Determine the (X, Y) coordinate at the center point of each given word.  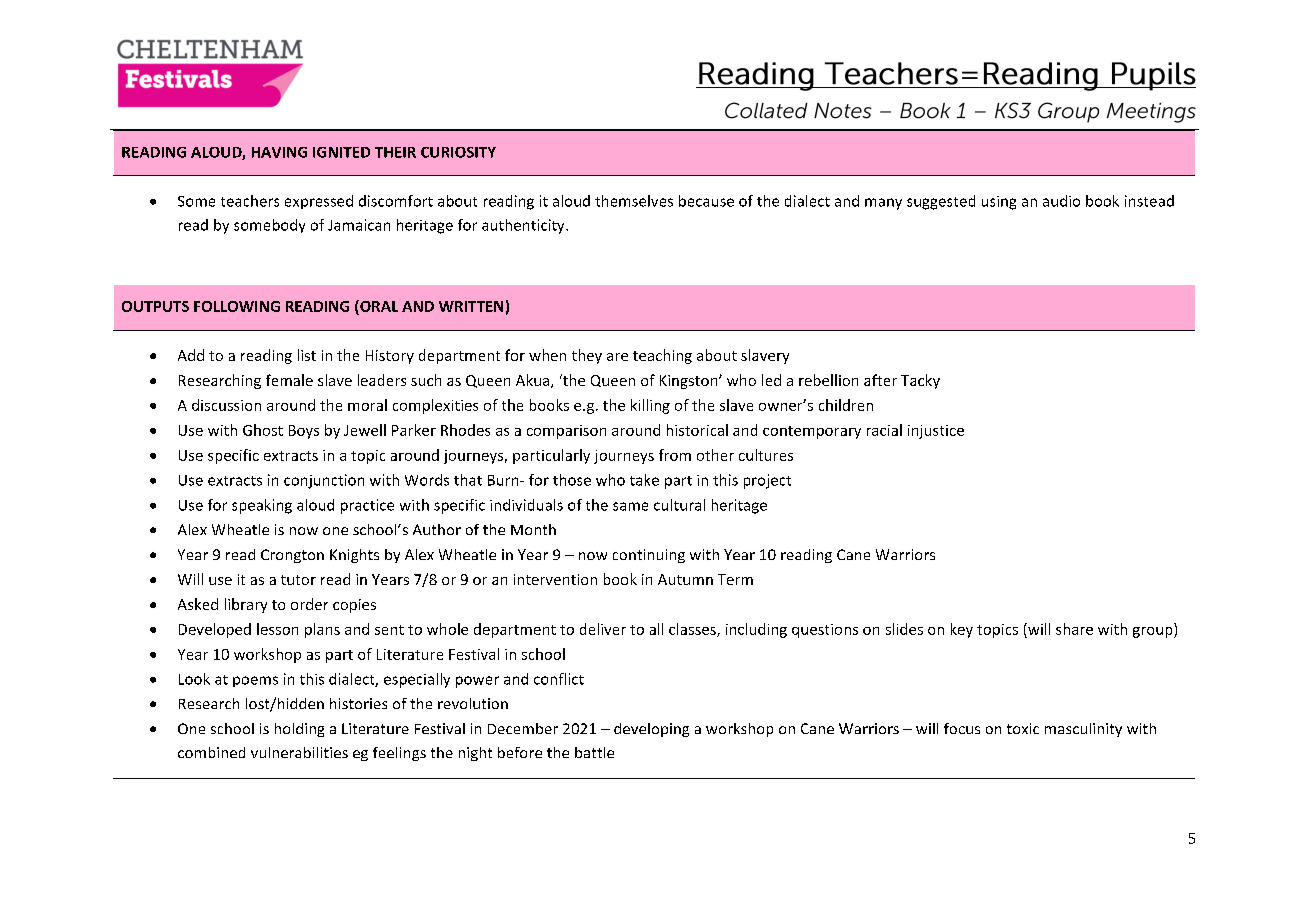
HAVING (279, 152)
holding (299, 730)
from (675, 455)
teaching (662, 356)
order (309, 604)
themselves (634, 201)
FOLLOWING (237, 306)
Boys (304, 432)
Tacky (920, 381)
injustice (936, 432)
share (1074, 629)
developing (651, 730)
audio (1061, 201)
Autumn (685, 579)
